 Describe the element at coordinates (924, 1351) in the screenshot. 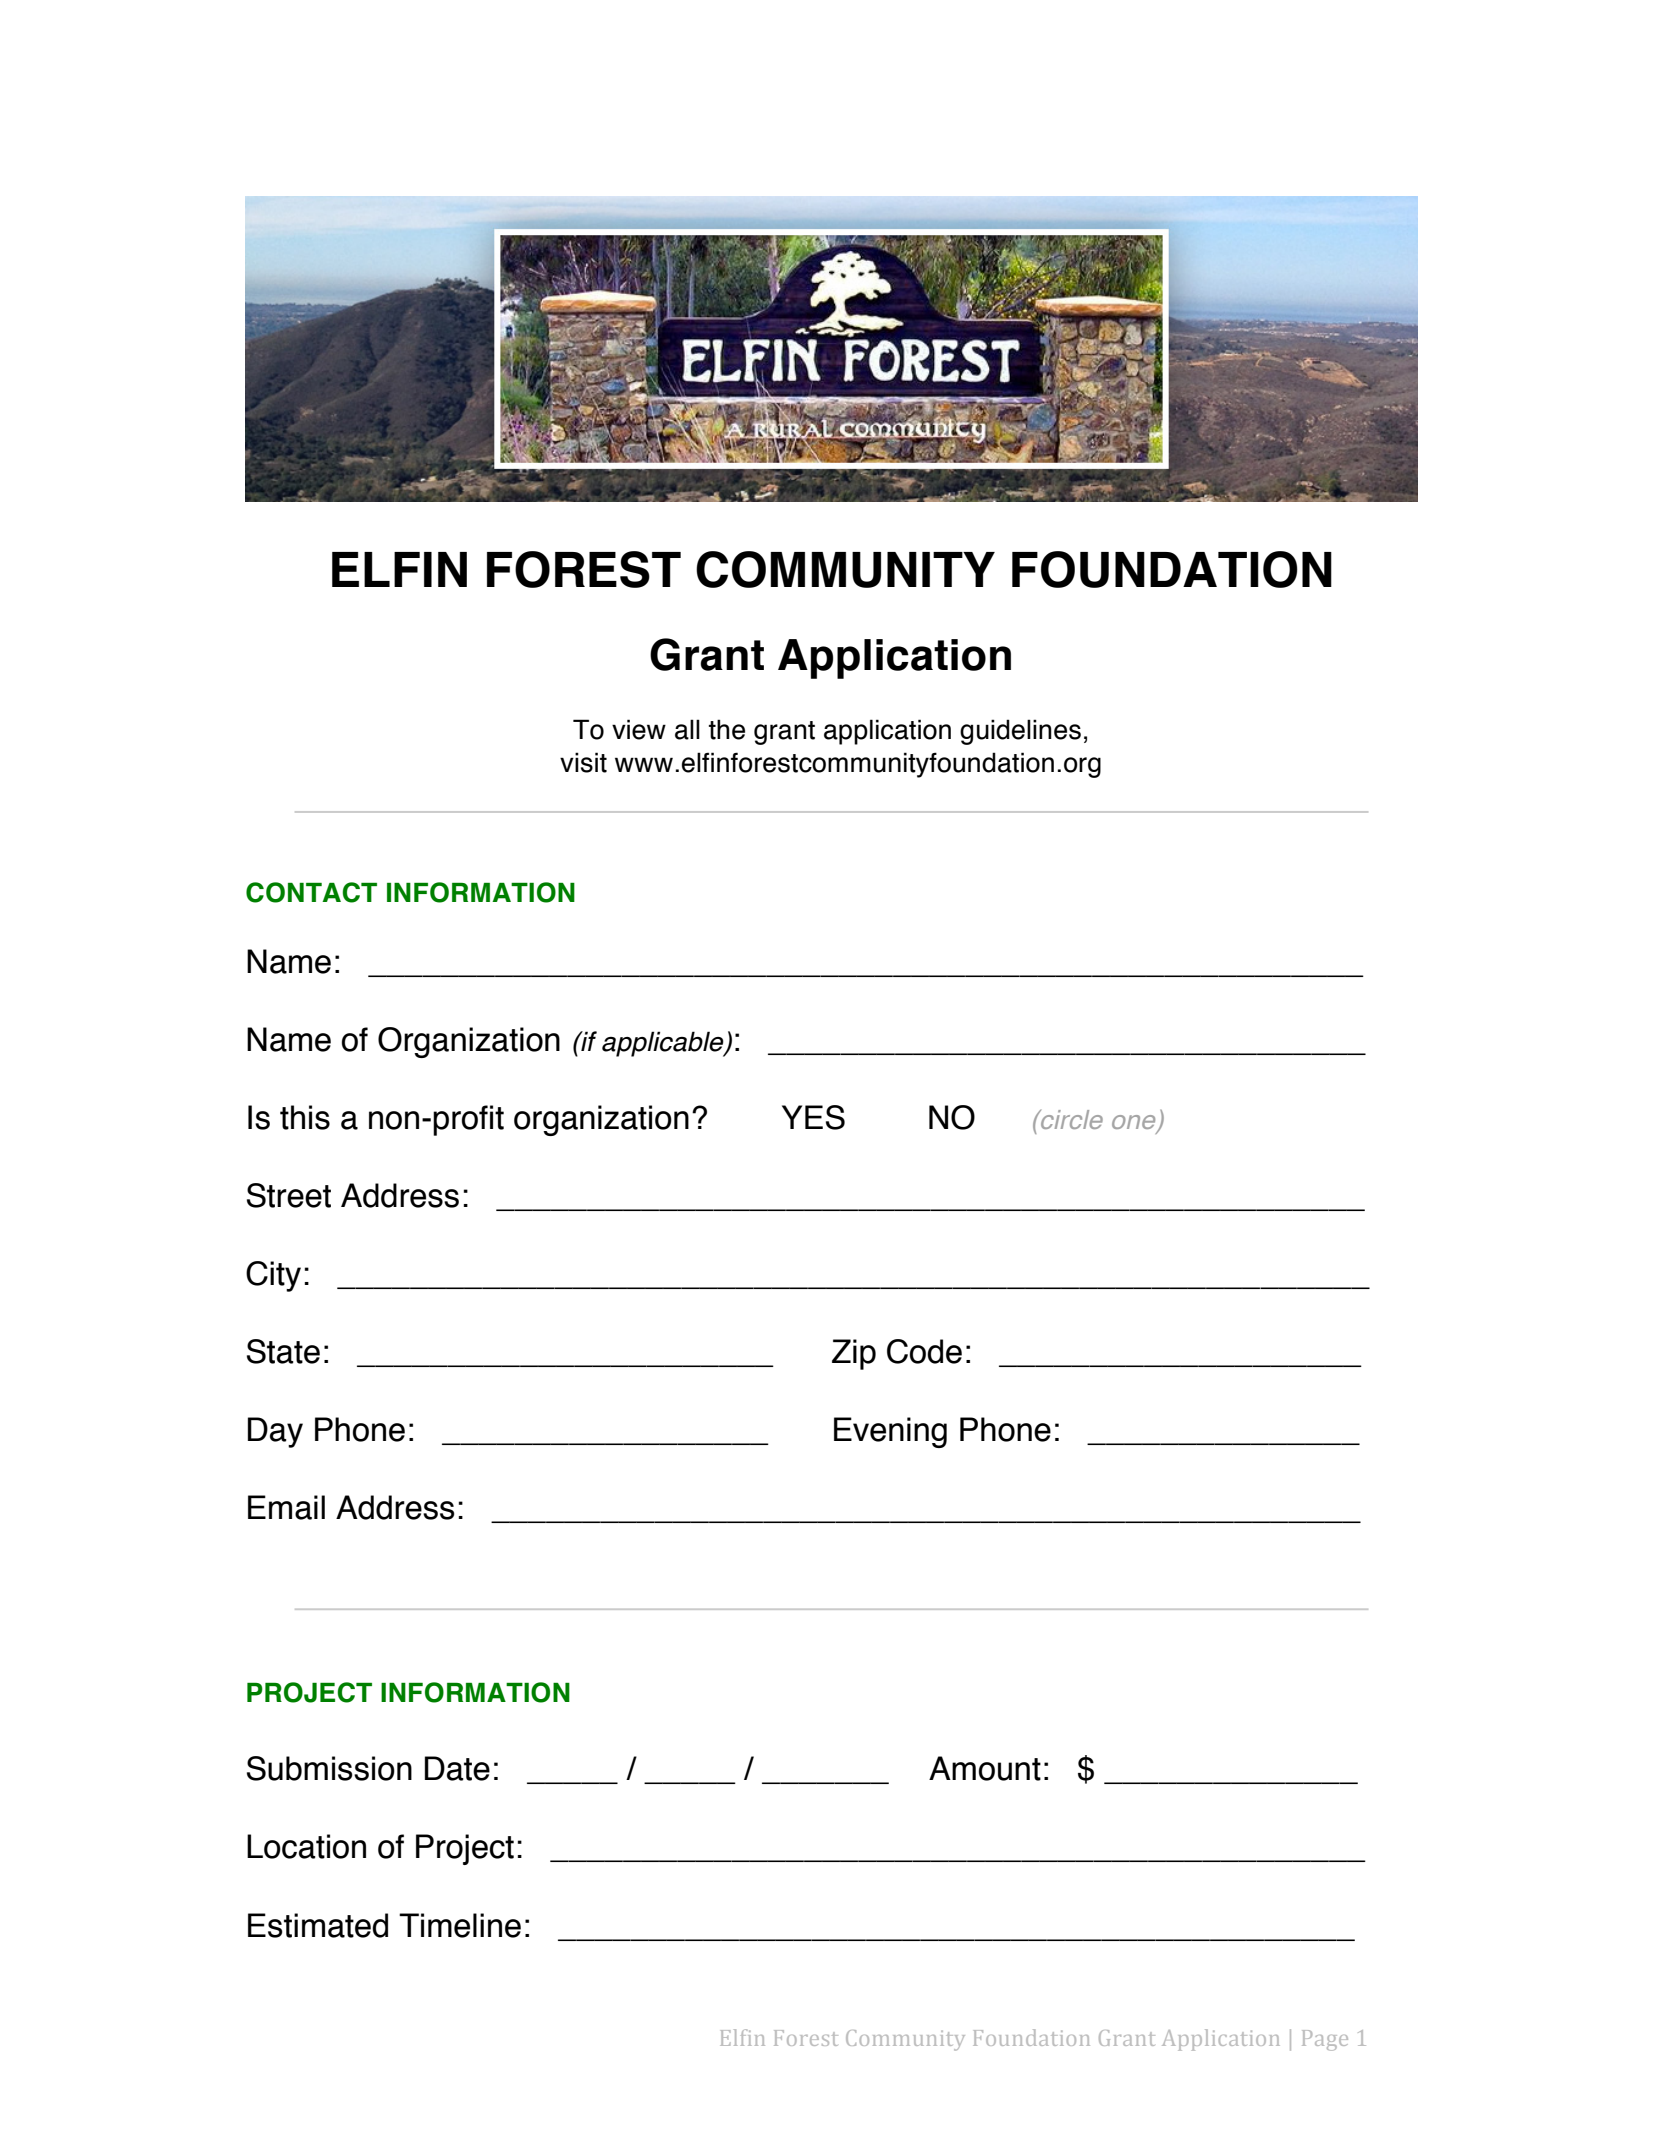

I see `Code` at that location.
